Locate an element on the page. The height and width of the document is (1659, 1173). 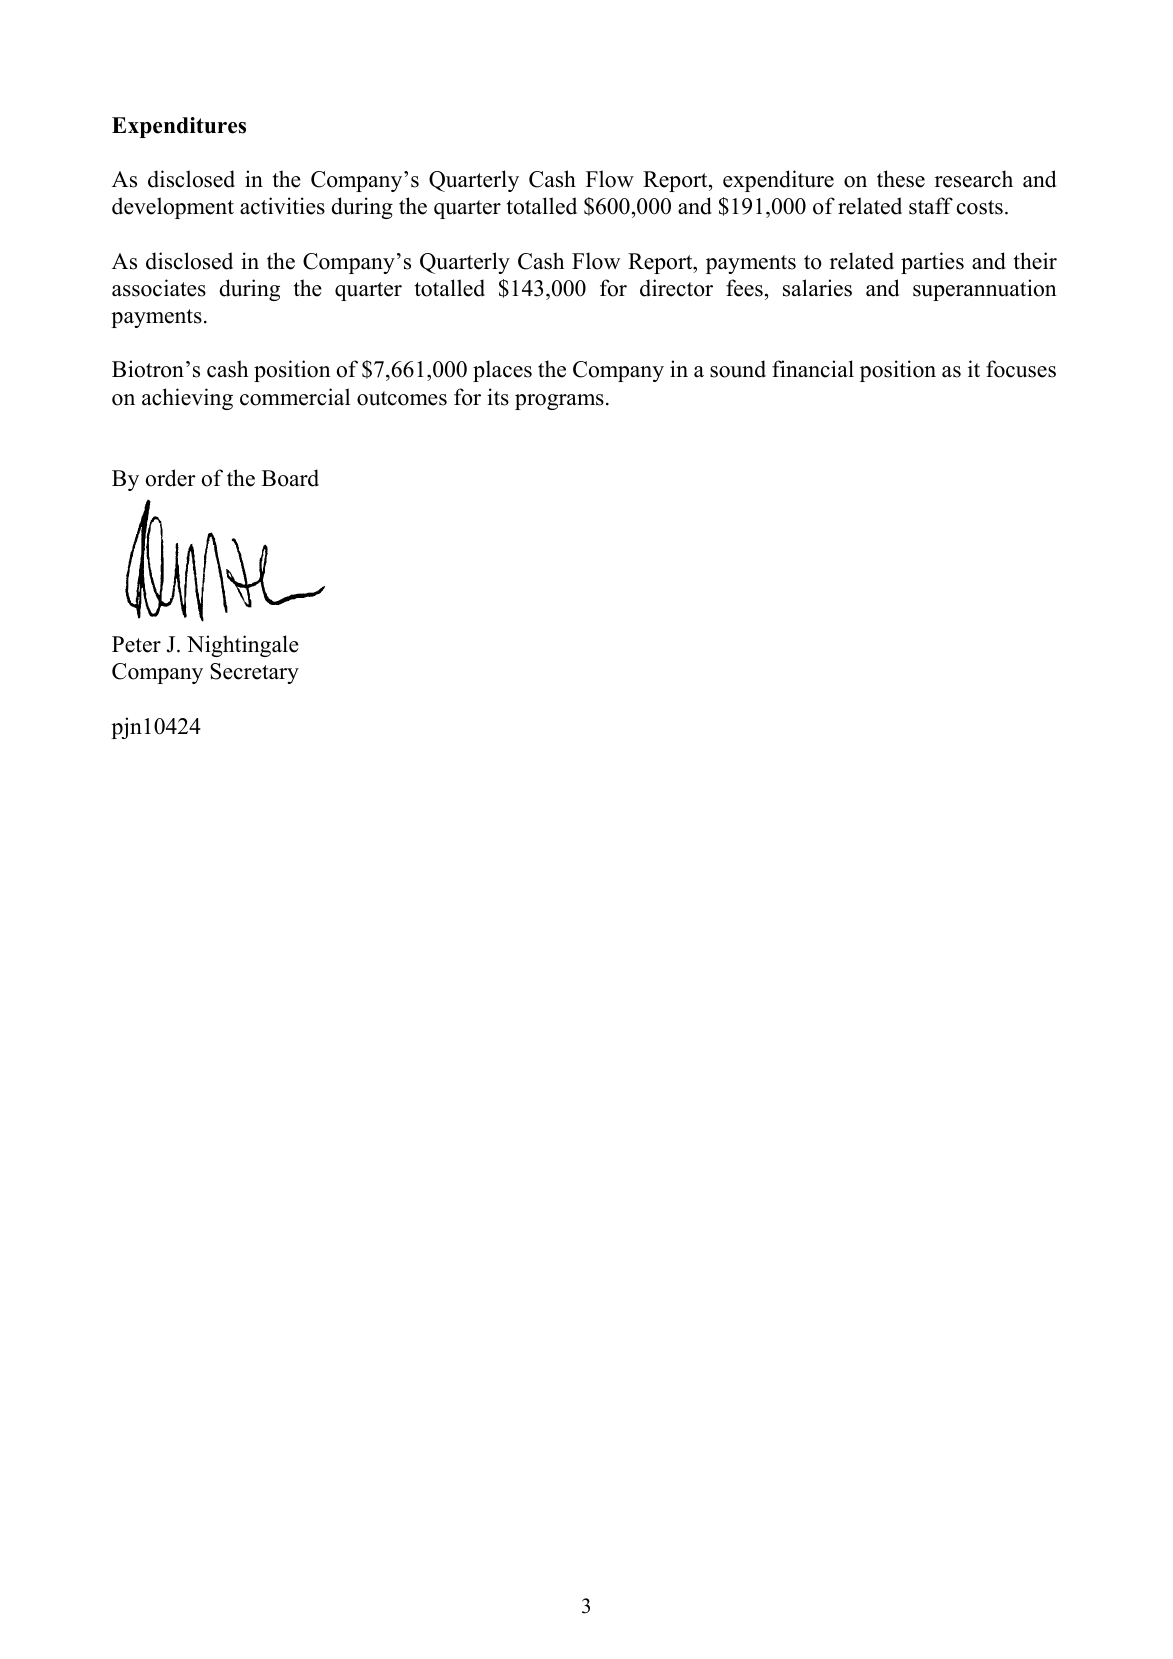
staff is located at coordinates (931, 206).
